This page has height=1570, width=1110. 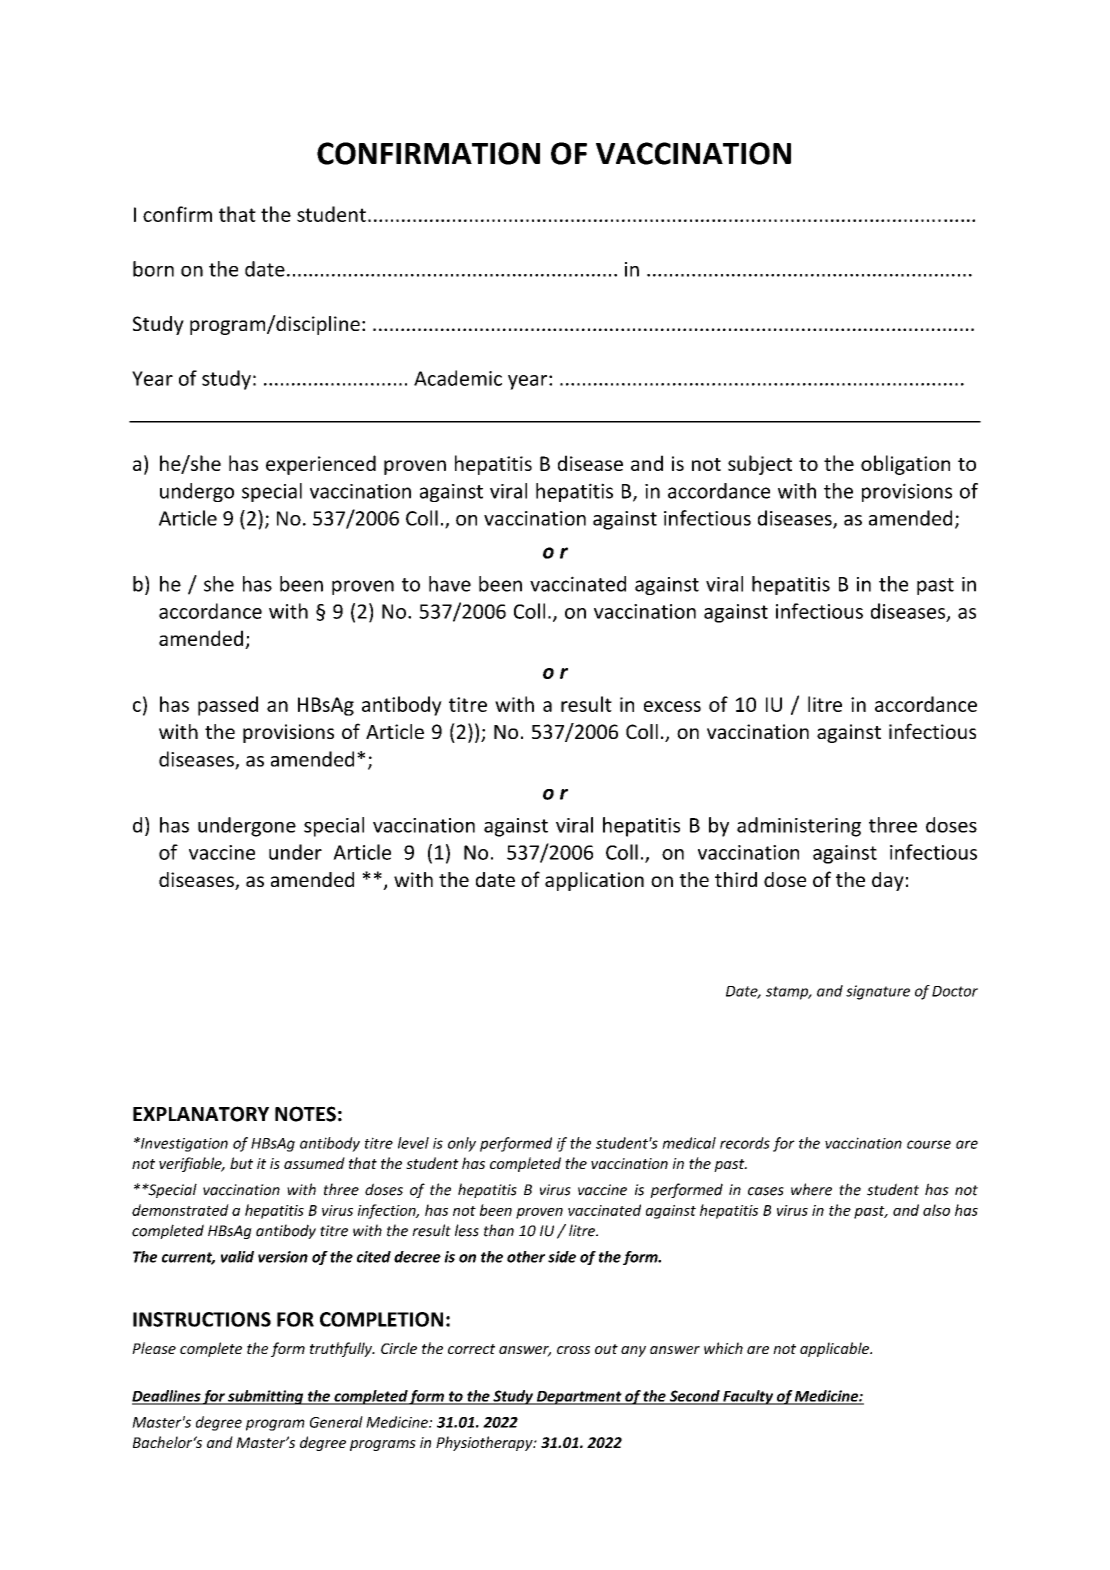 I want to click on Academic, so click(x=458, y=378).
